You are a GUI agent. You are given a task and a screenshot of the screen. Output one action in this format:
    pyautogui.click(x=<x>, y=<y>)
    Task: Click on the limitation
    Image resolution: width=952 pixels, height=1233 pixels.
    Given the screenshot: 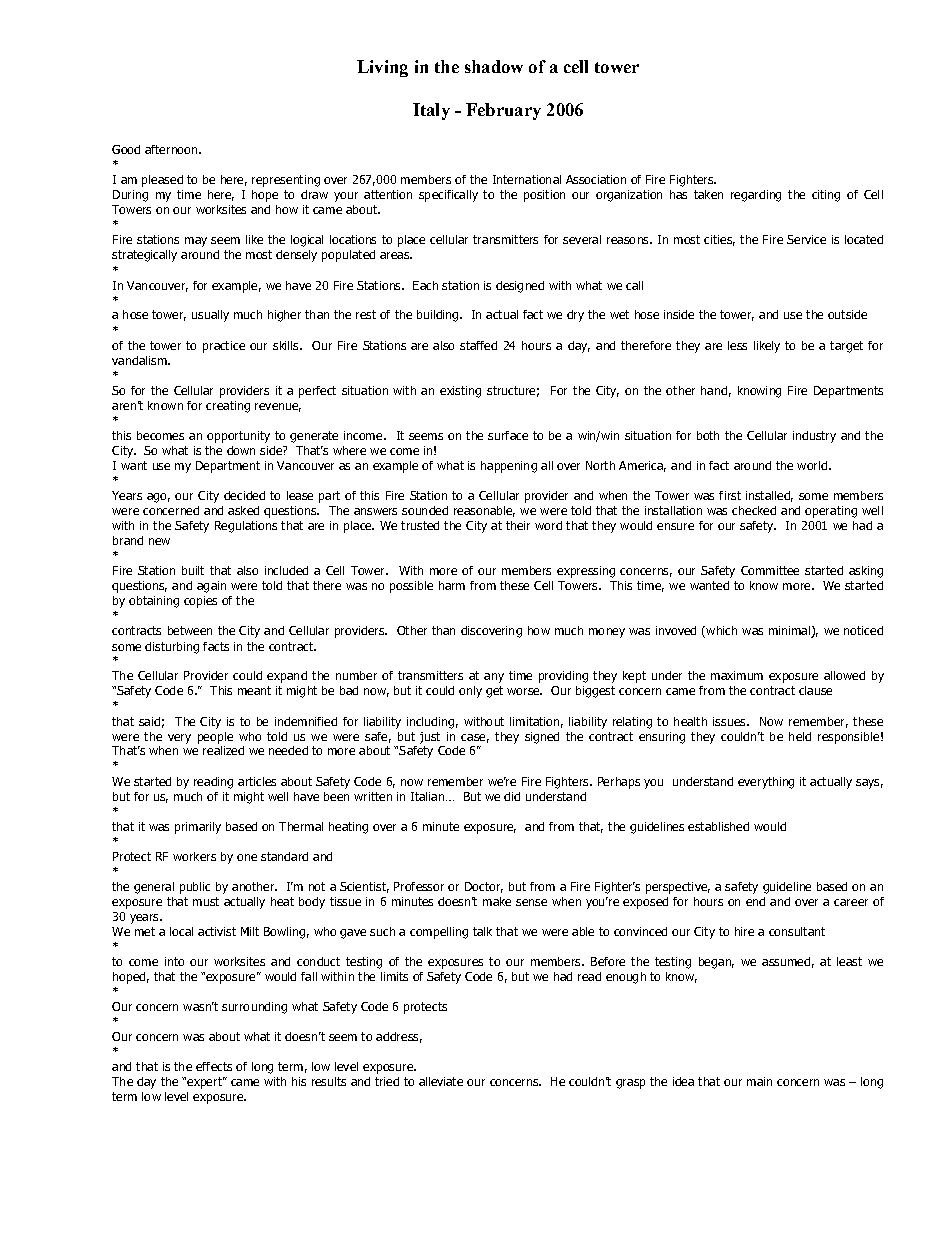 What is the action you would take?
    pyautogui.click(x=534, y=721)
